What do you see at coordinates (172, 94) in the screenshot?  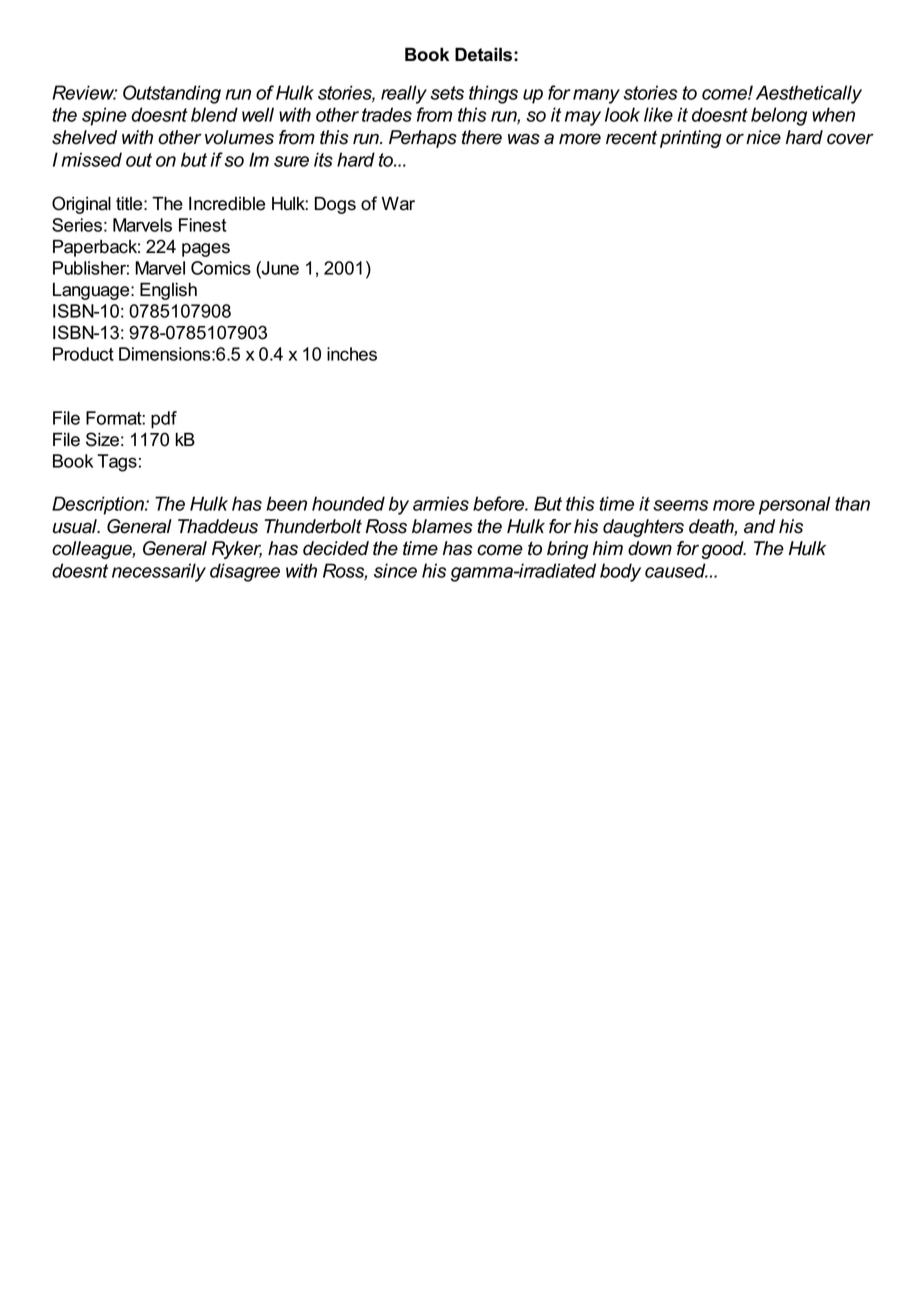 I see `Outstanding` at bounding box center [172, 94].
